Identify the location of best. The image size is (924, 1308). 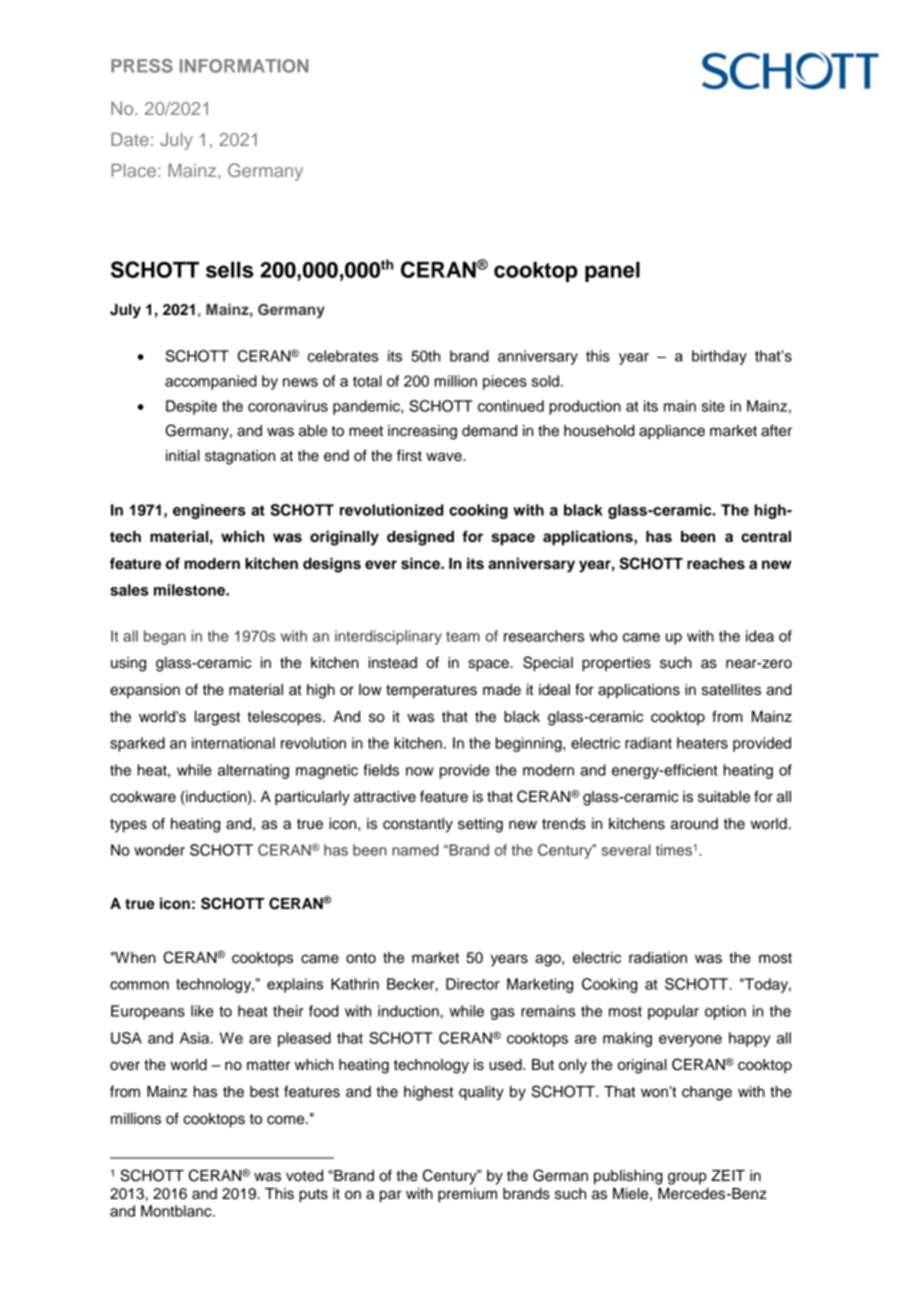
(264, 1092).
